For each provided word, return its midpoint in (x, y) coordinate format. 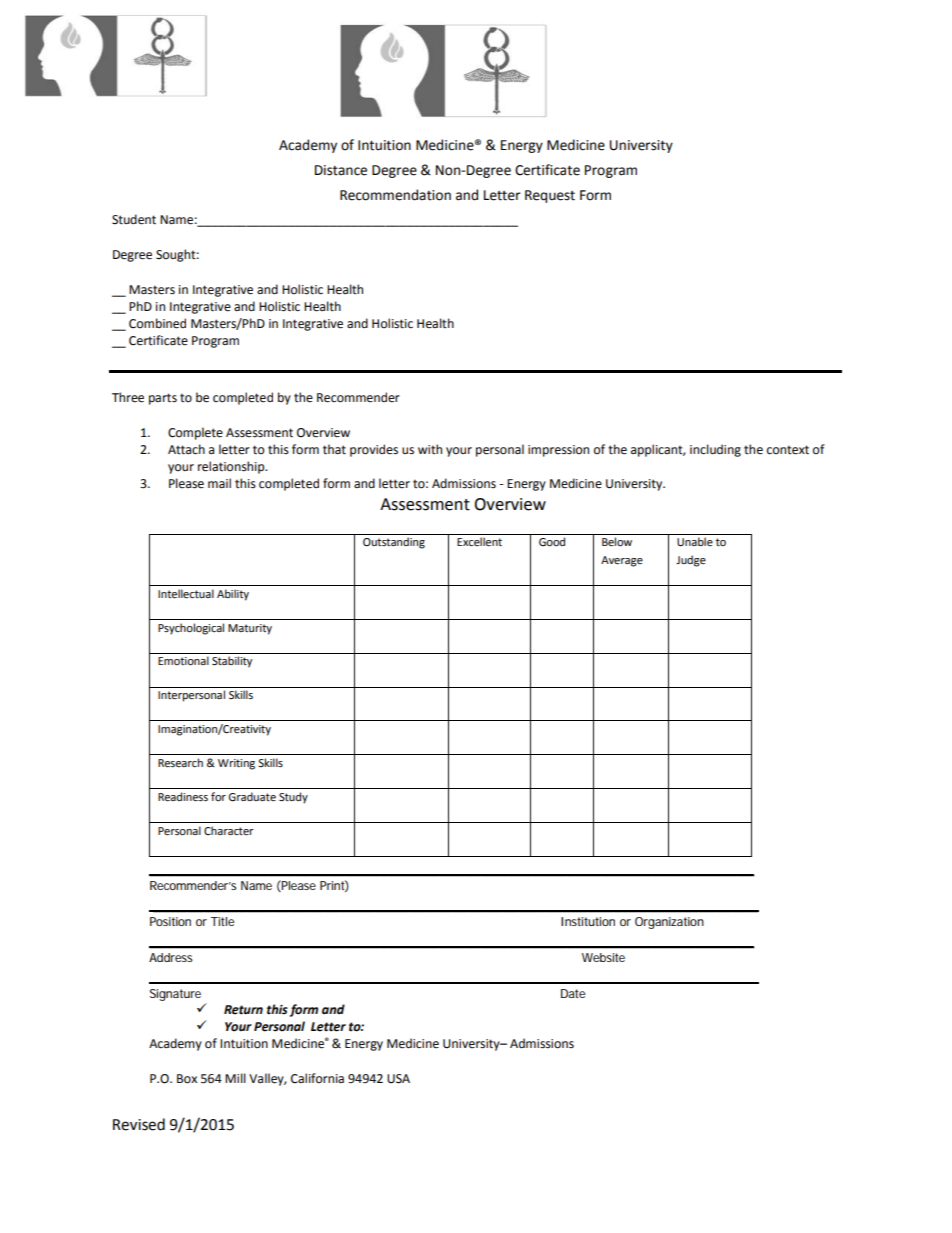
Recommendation (395, 195)
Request (550, 196)
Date (573, 993)
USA (398, 1079)
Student (134, 219)
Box (187, 1079)
